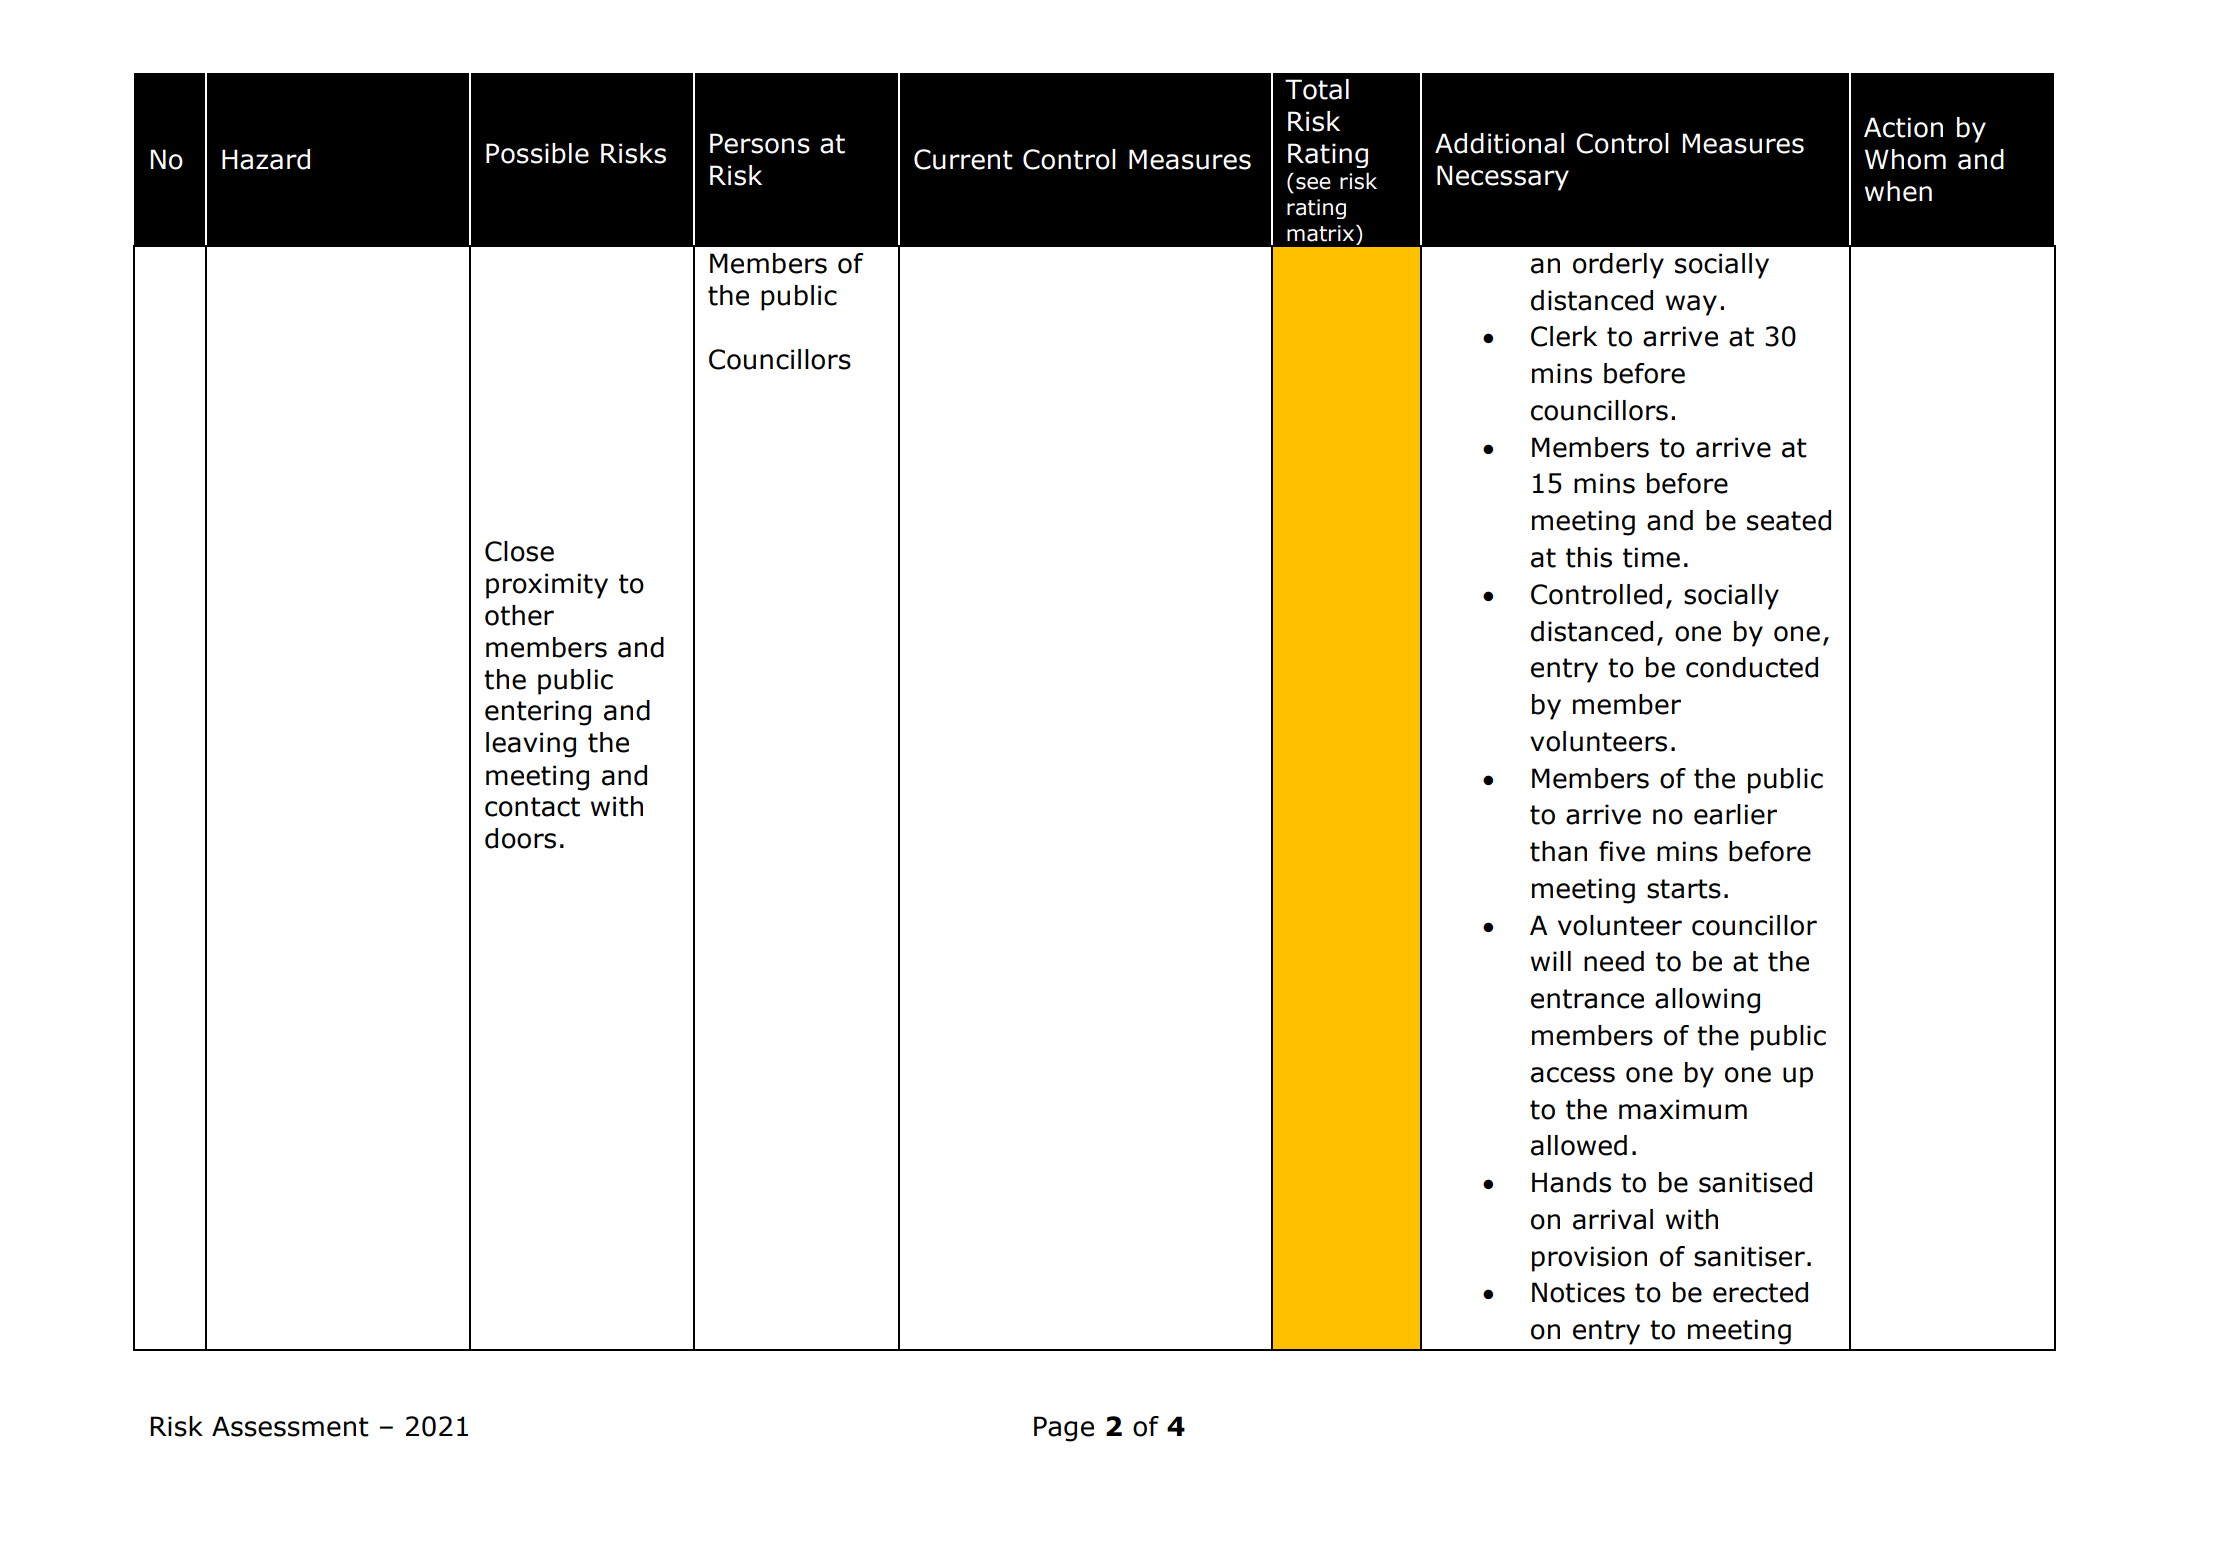  I want to click on other, so click(519, 615).
